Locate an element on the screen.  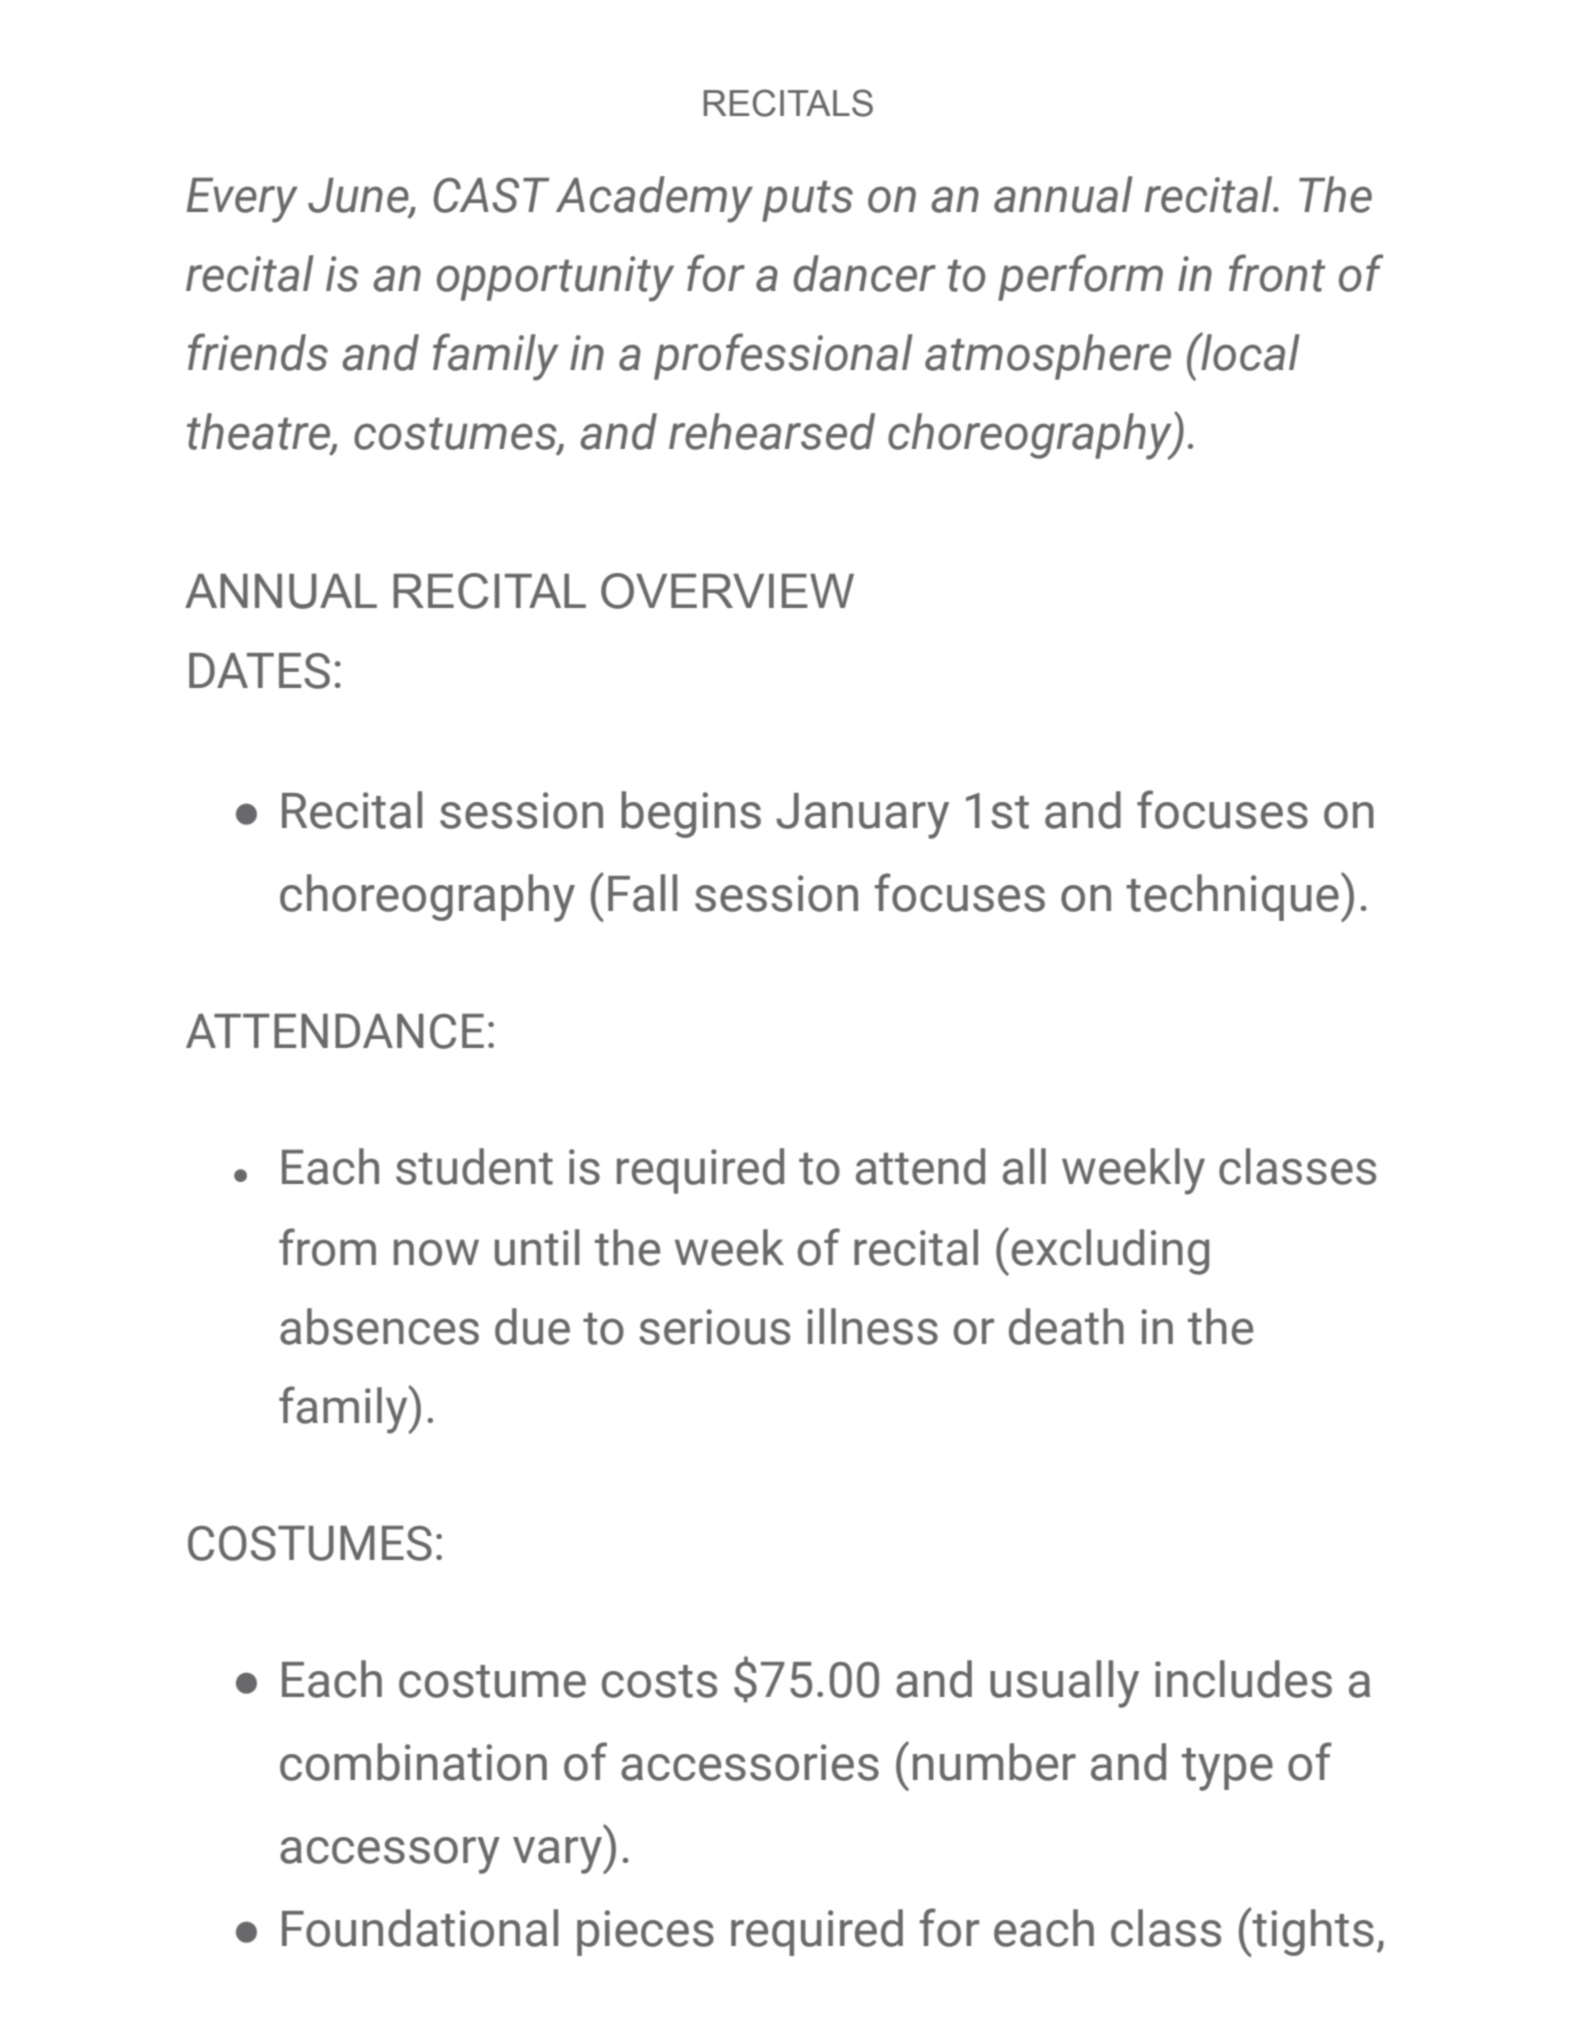
puts is located at coordinates (807, 201).
